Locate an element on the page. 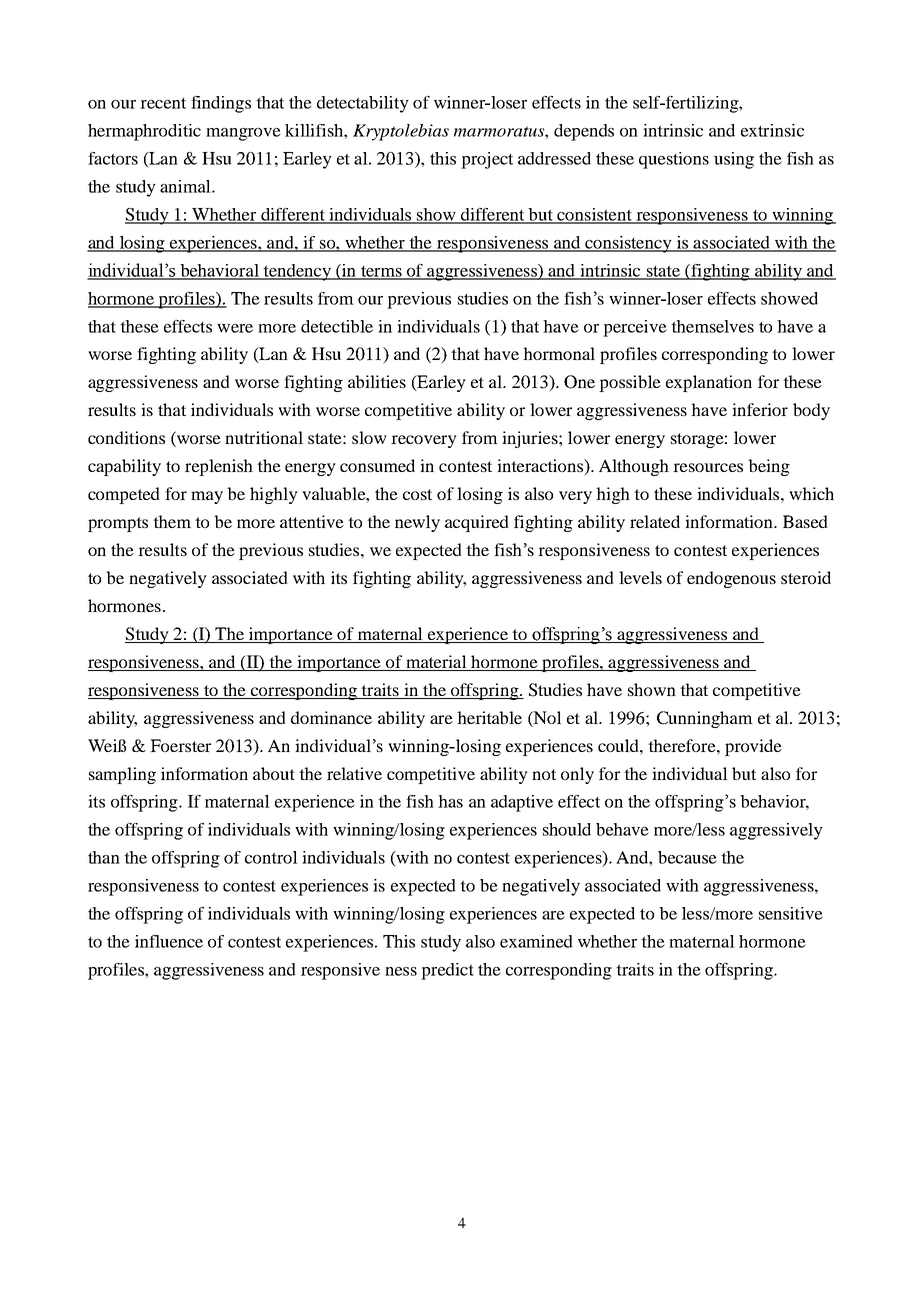 The image size is (924, 1308). conditions is located at coordinates (126, 437).
